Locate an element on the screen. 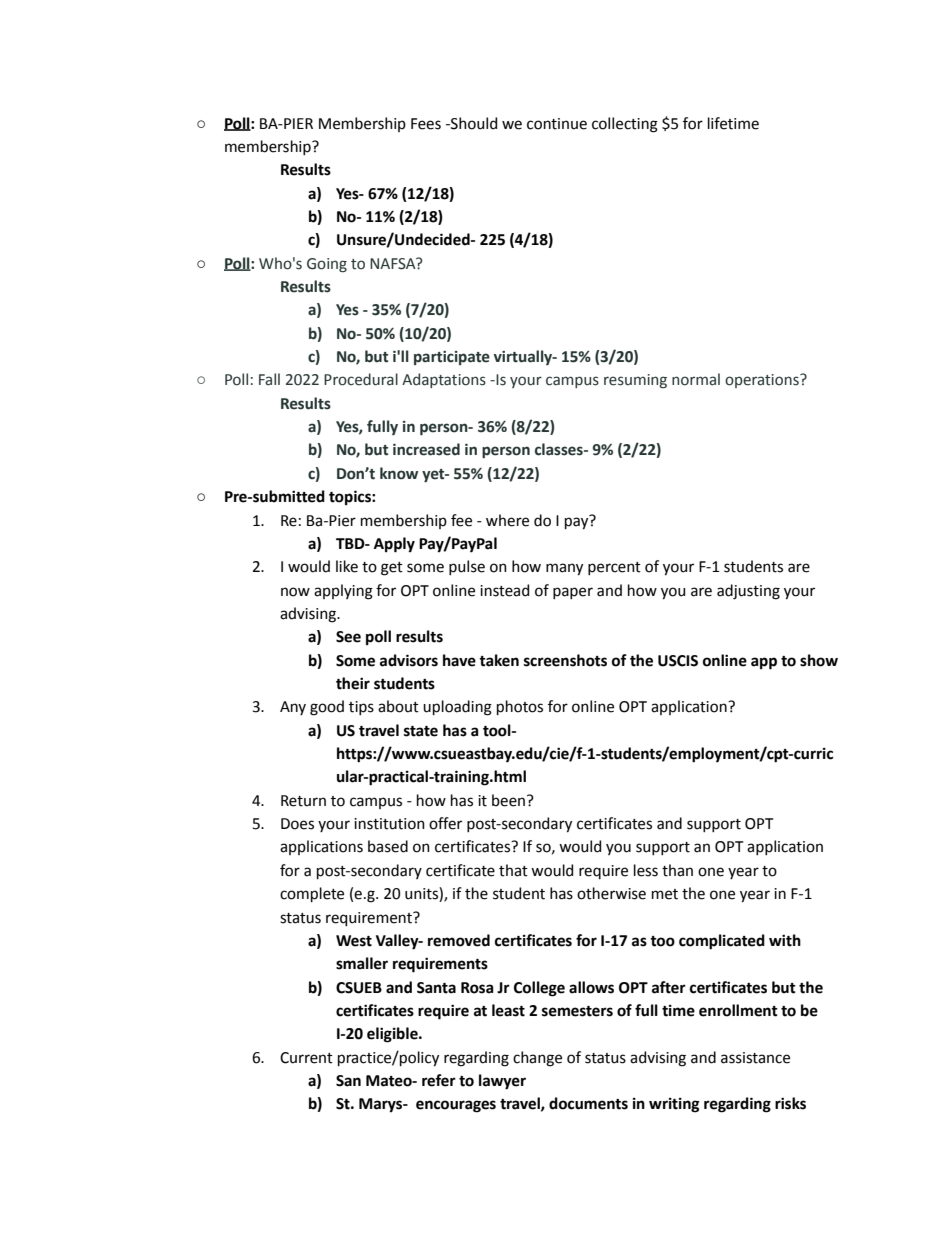 The width and height of the screenshot is (952, 1233). change is located at coordinates (537, 1059).
